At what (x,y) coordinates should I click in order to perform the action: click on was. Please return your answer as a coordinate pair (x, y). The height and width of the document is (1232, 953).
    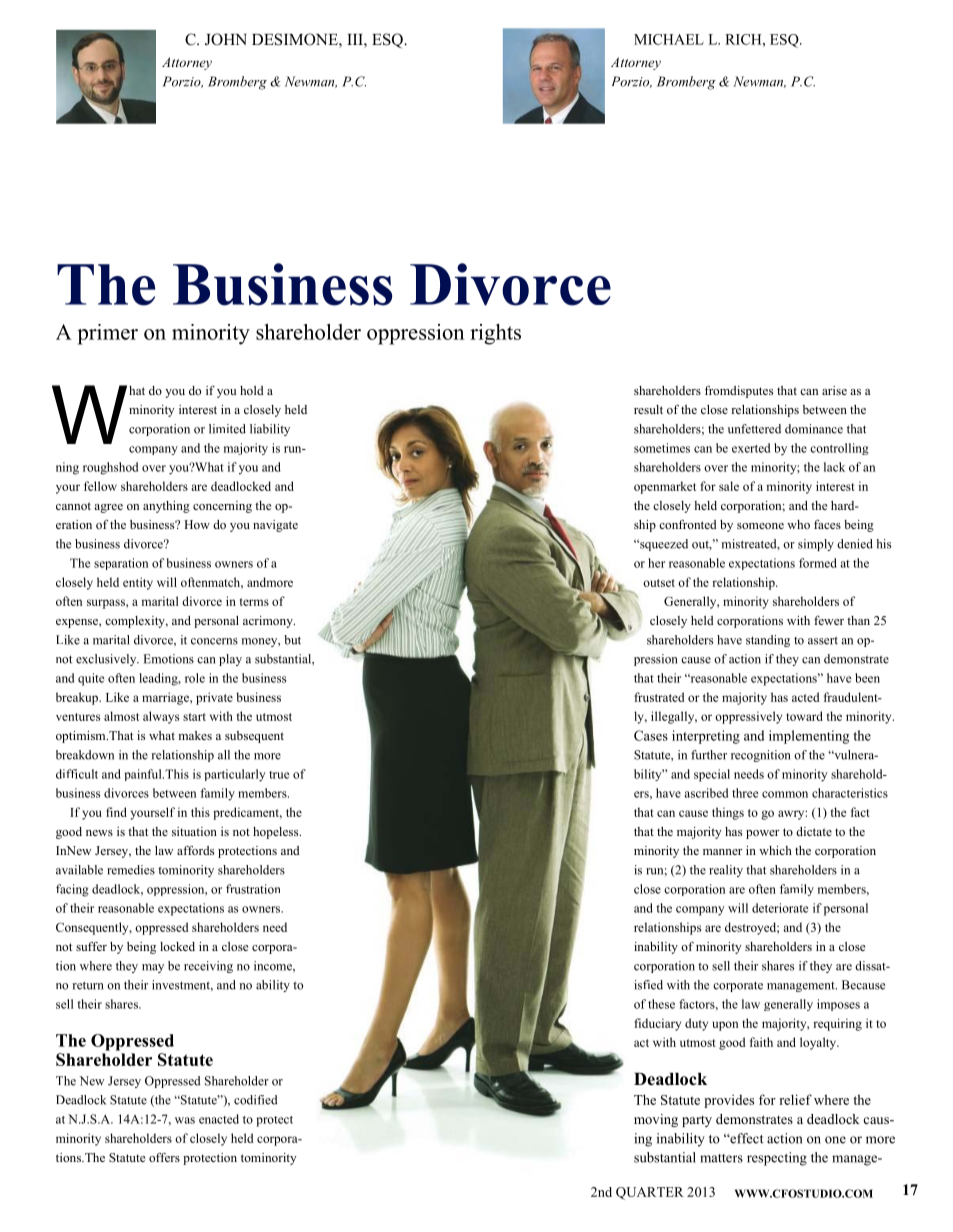
    Looking at the image, I should click on (185, 1120).
